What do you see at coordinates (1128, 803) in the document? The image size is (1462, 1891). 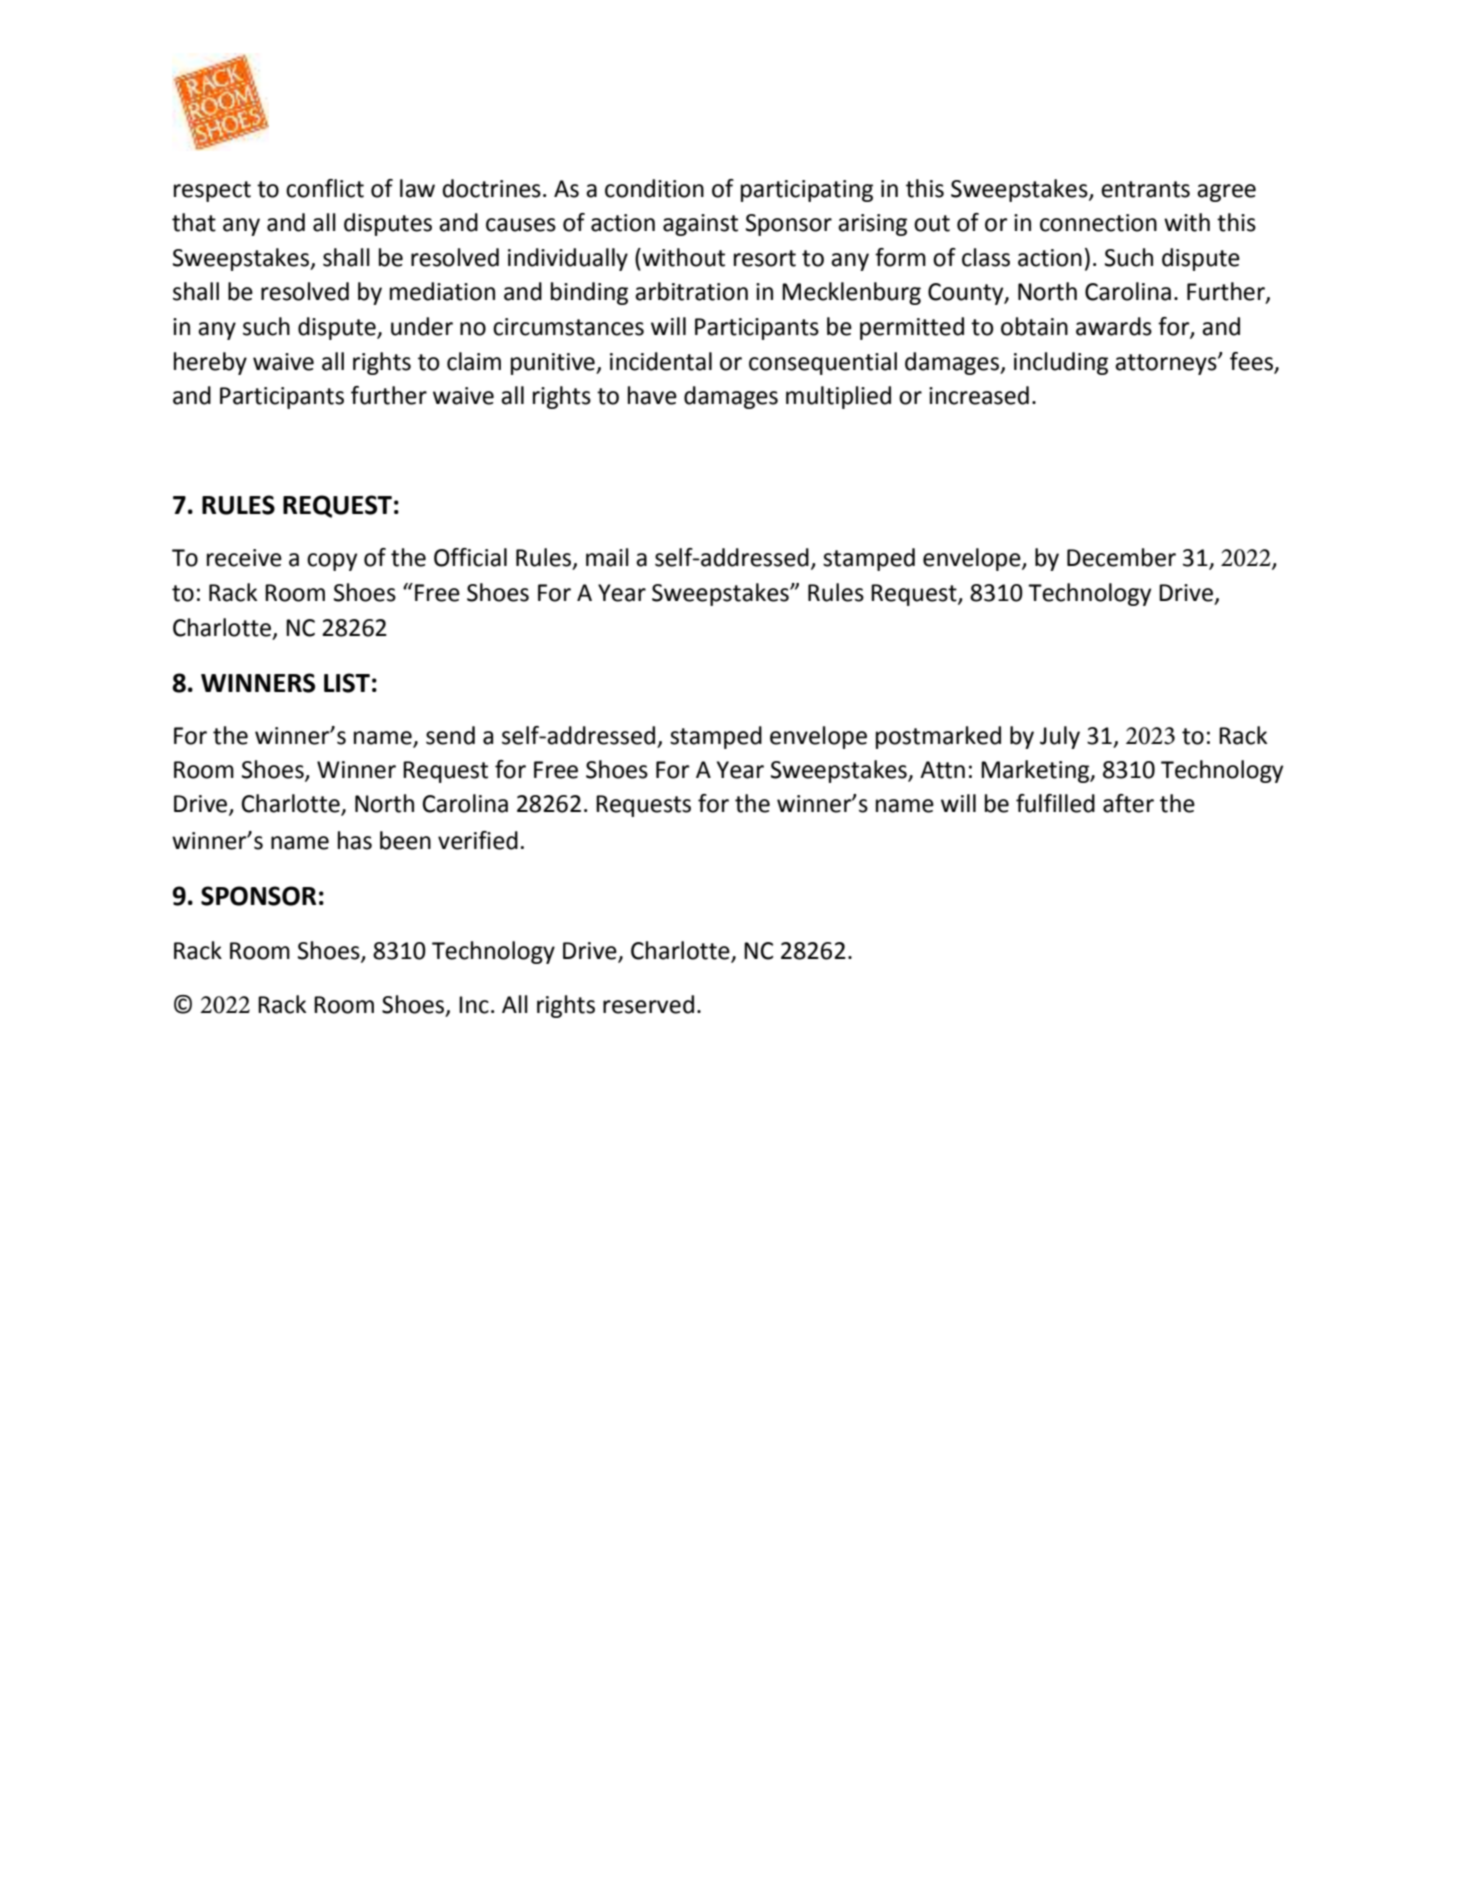 I see `after` at bounding box center [1128, 803].
